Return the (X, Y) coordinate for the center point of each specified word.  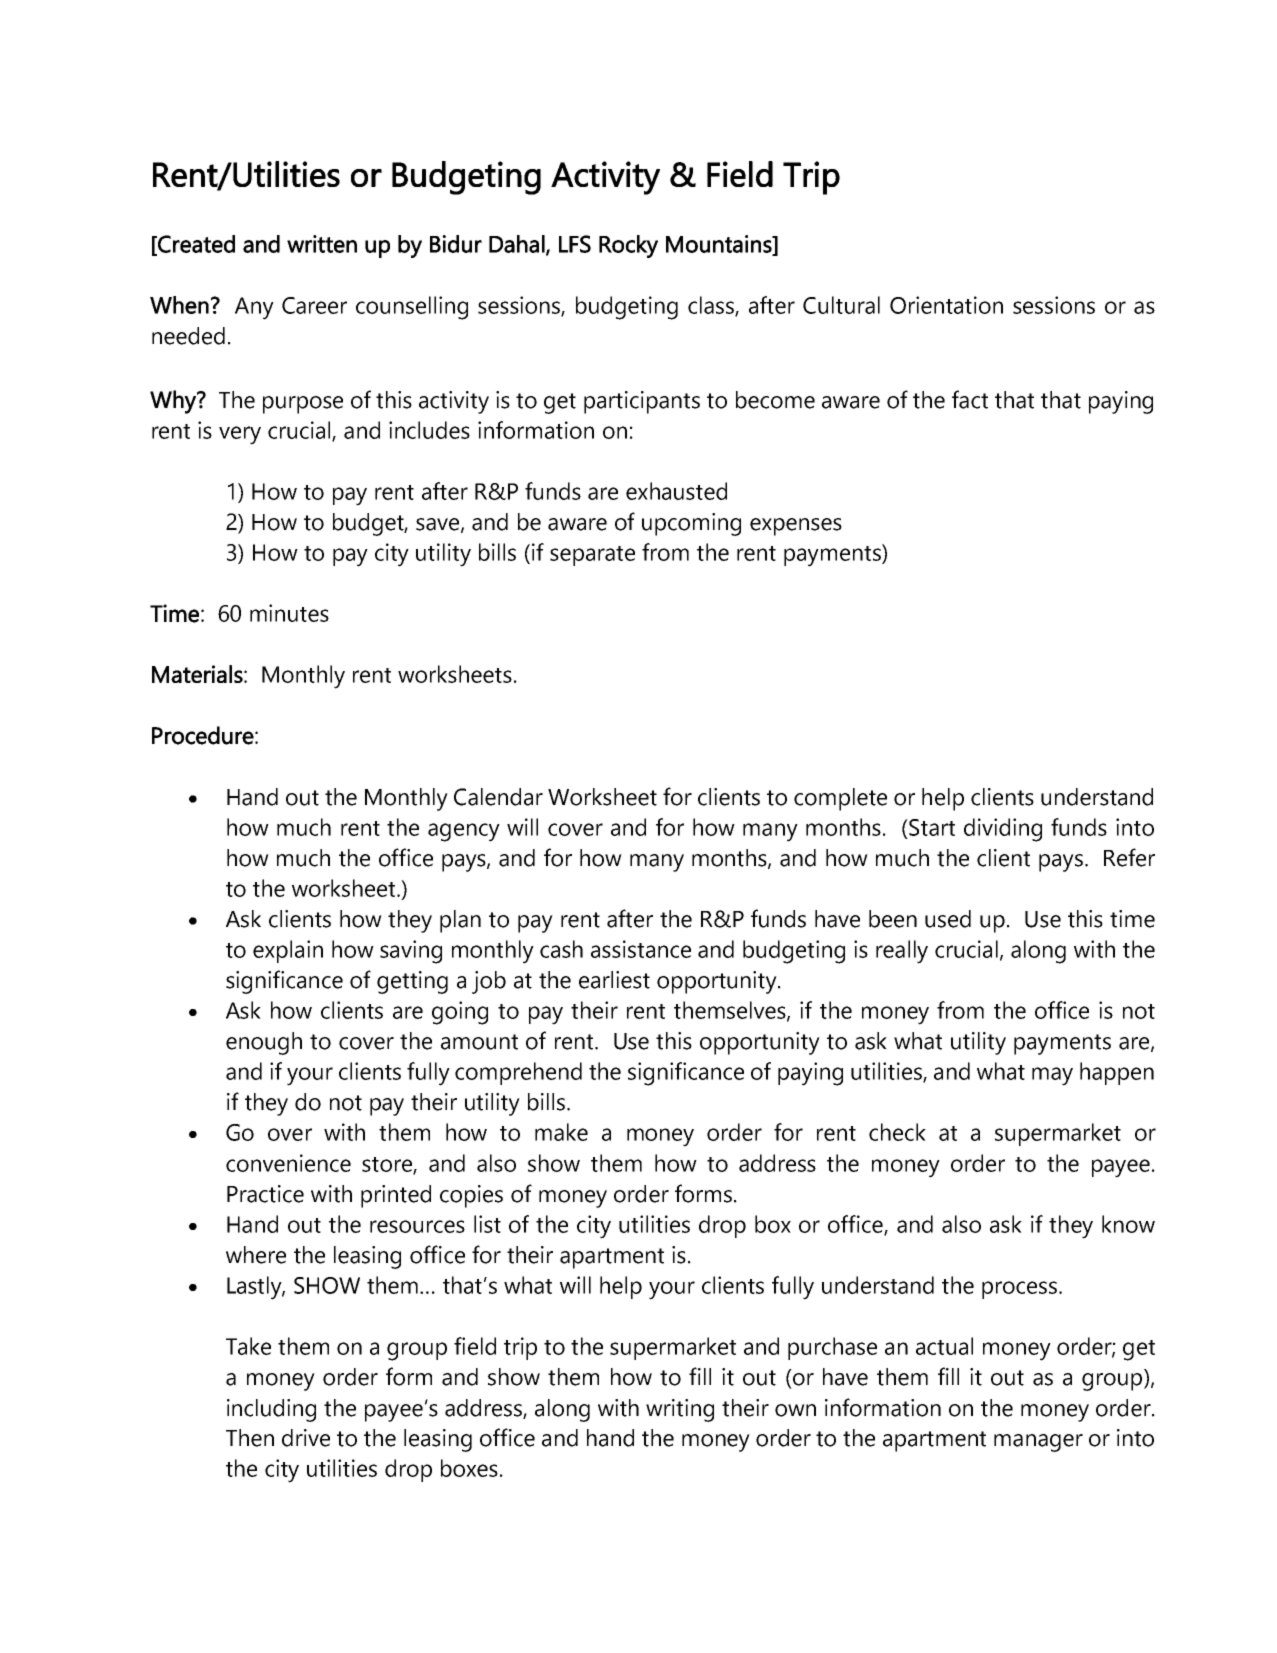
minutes (289, 613)
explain (288, 951)
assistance (641, 949)
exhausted (676, 491)
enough (264, 1043)
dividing (1003, 830)
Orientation (946, 305)
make (561, 1132)
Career (314, 305)
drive (306, 1438)
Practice (265, 1194)
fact (970, 399)
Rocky (628, 246)
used (948, 919)
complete (840, 799)
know (1128, 1224)
